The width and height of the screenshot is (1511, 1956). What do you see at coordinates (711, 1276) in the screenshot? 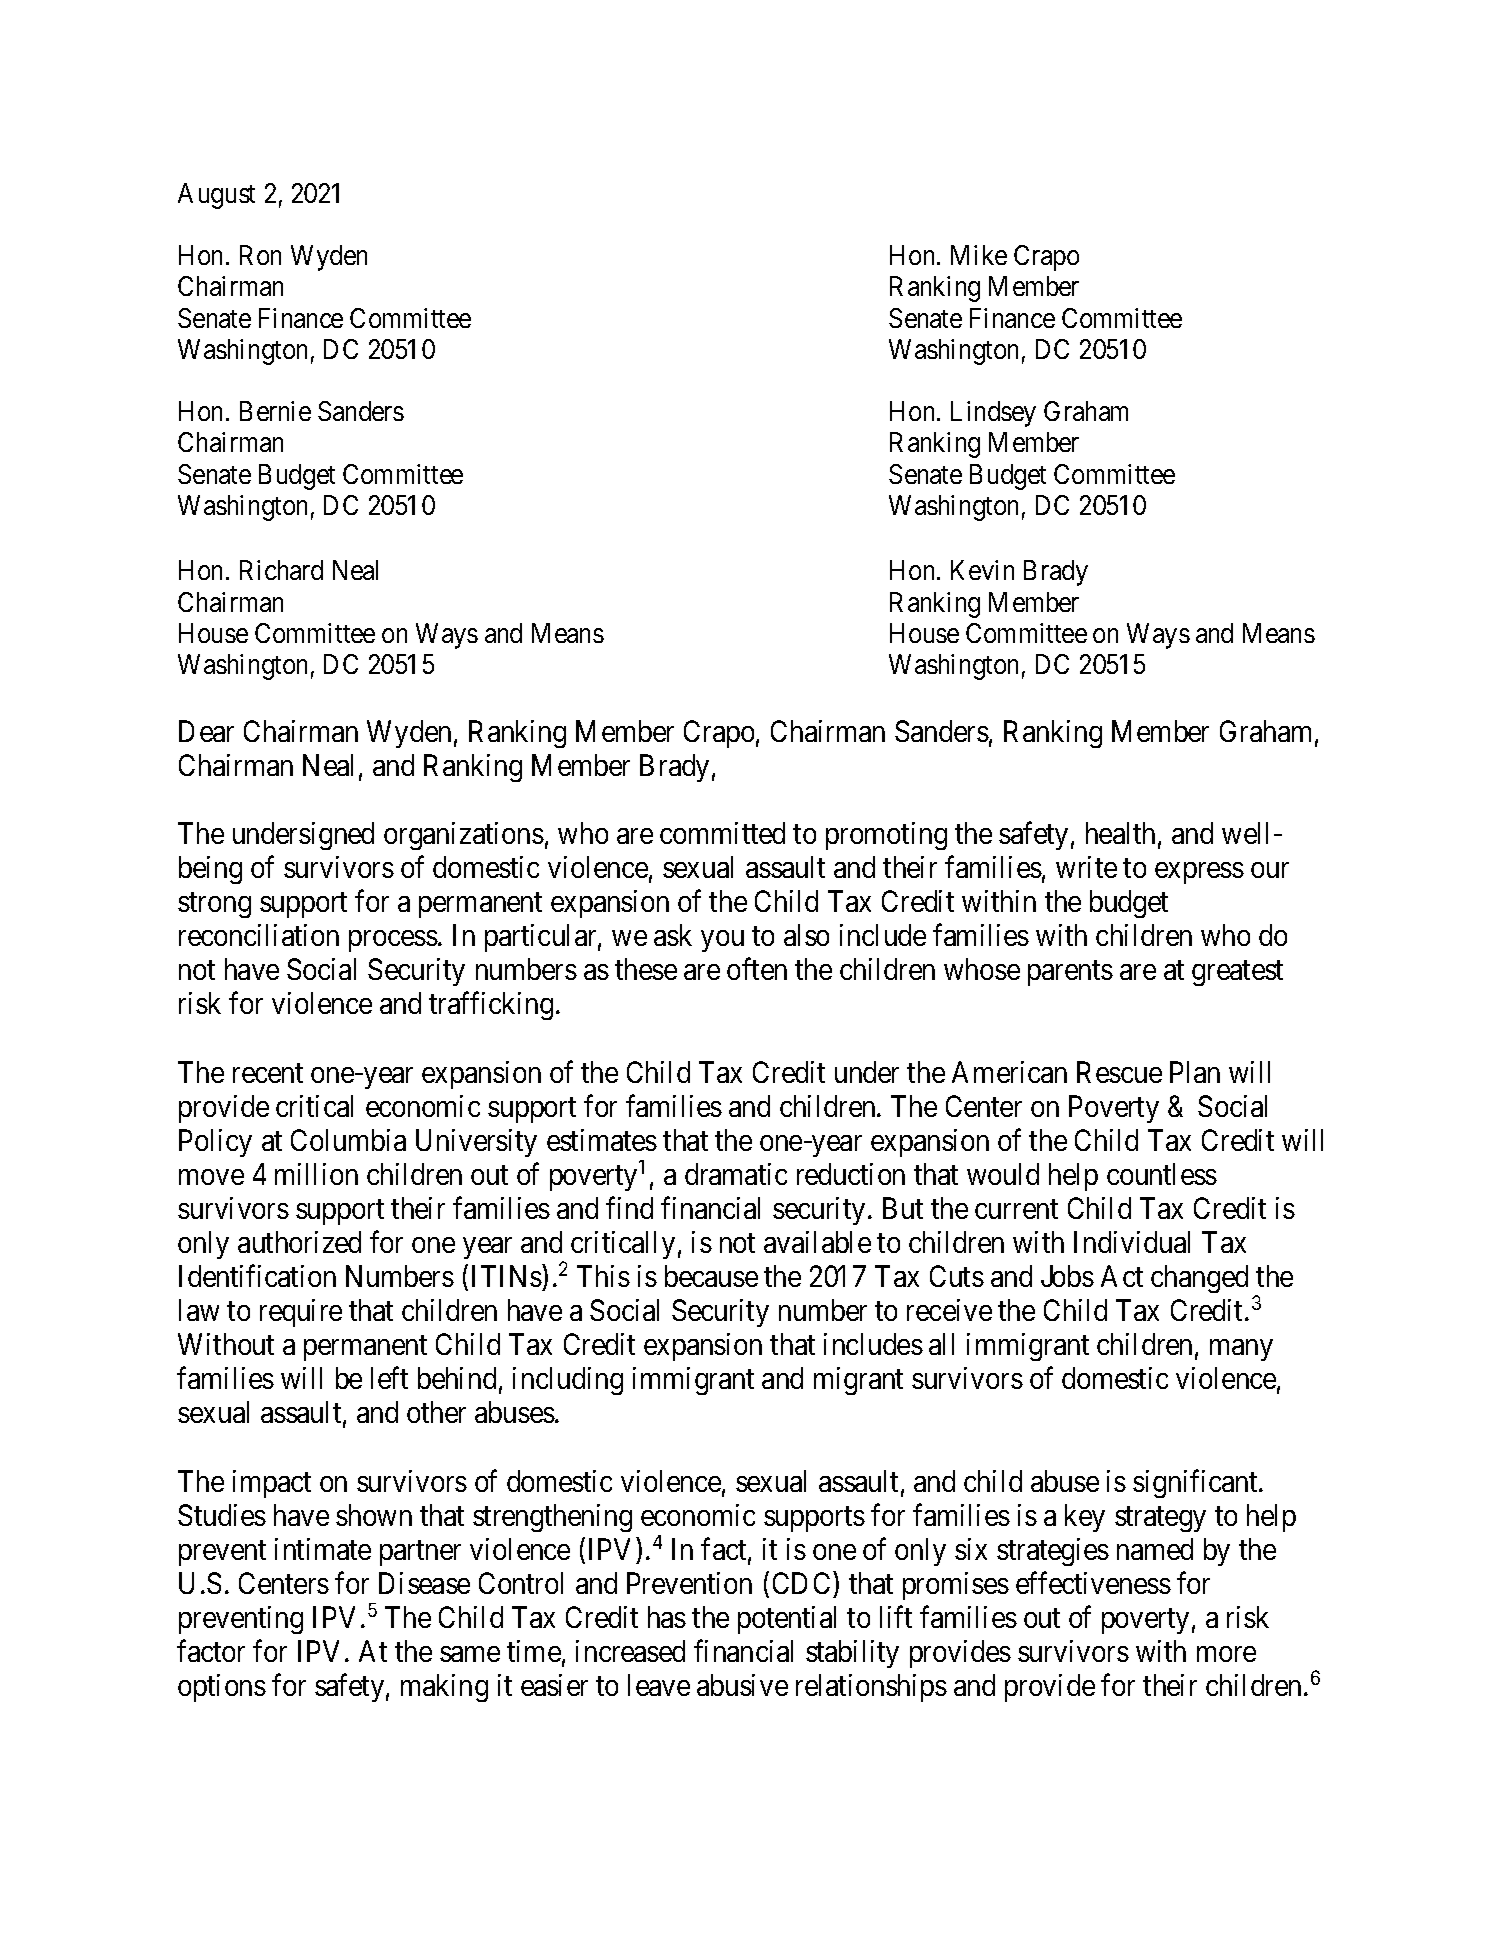
I see `because` at bounding box center [711, 1276].
